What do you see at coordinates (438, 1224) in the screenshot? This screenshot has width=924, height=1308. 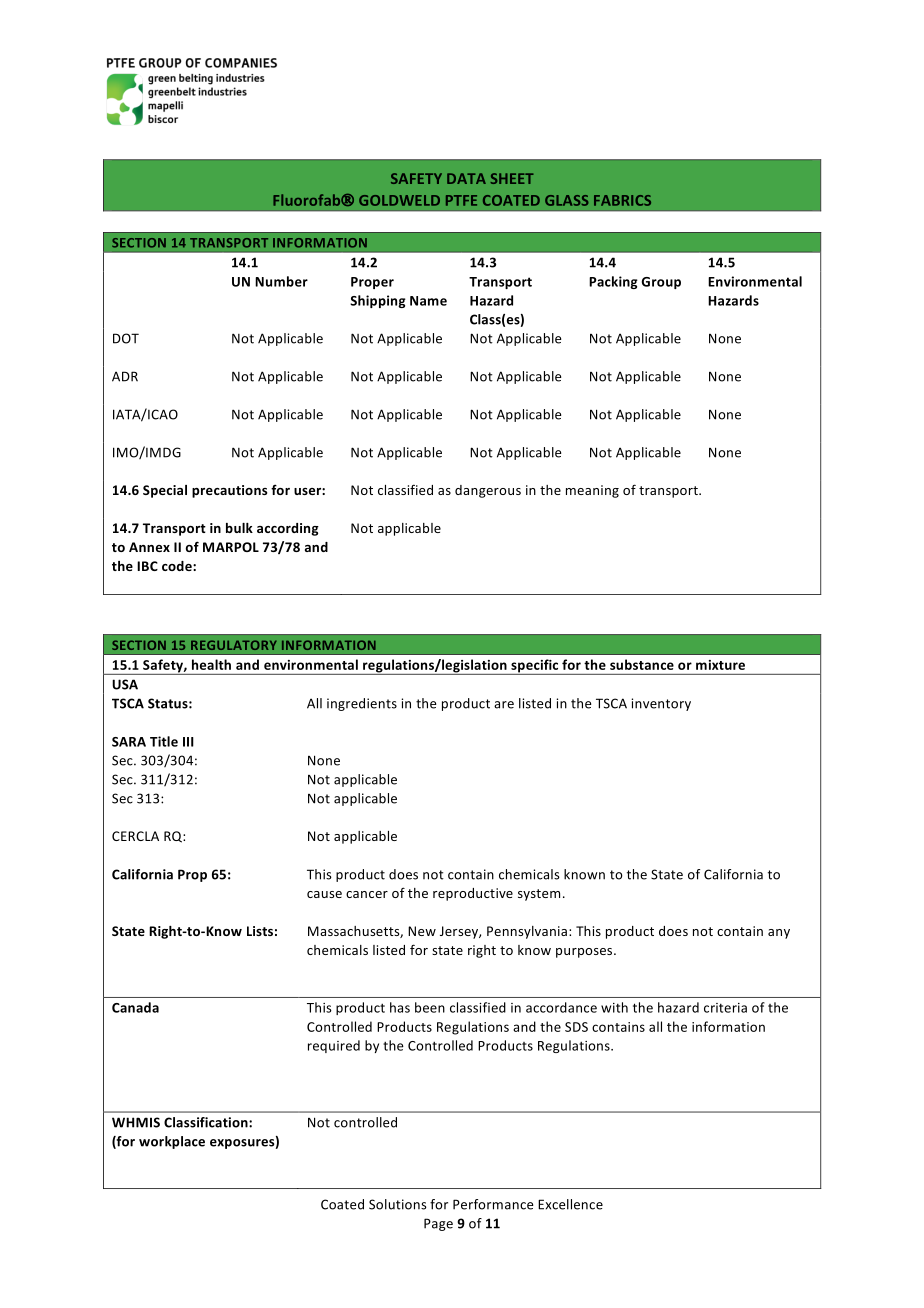 I see `Page` at bounding box center [438, 1224].
